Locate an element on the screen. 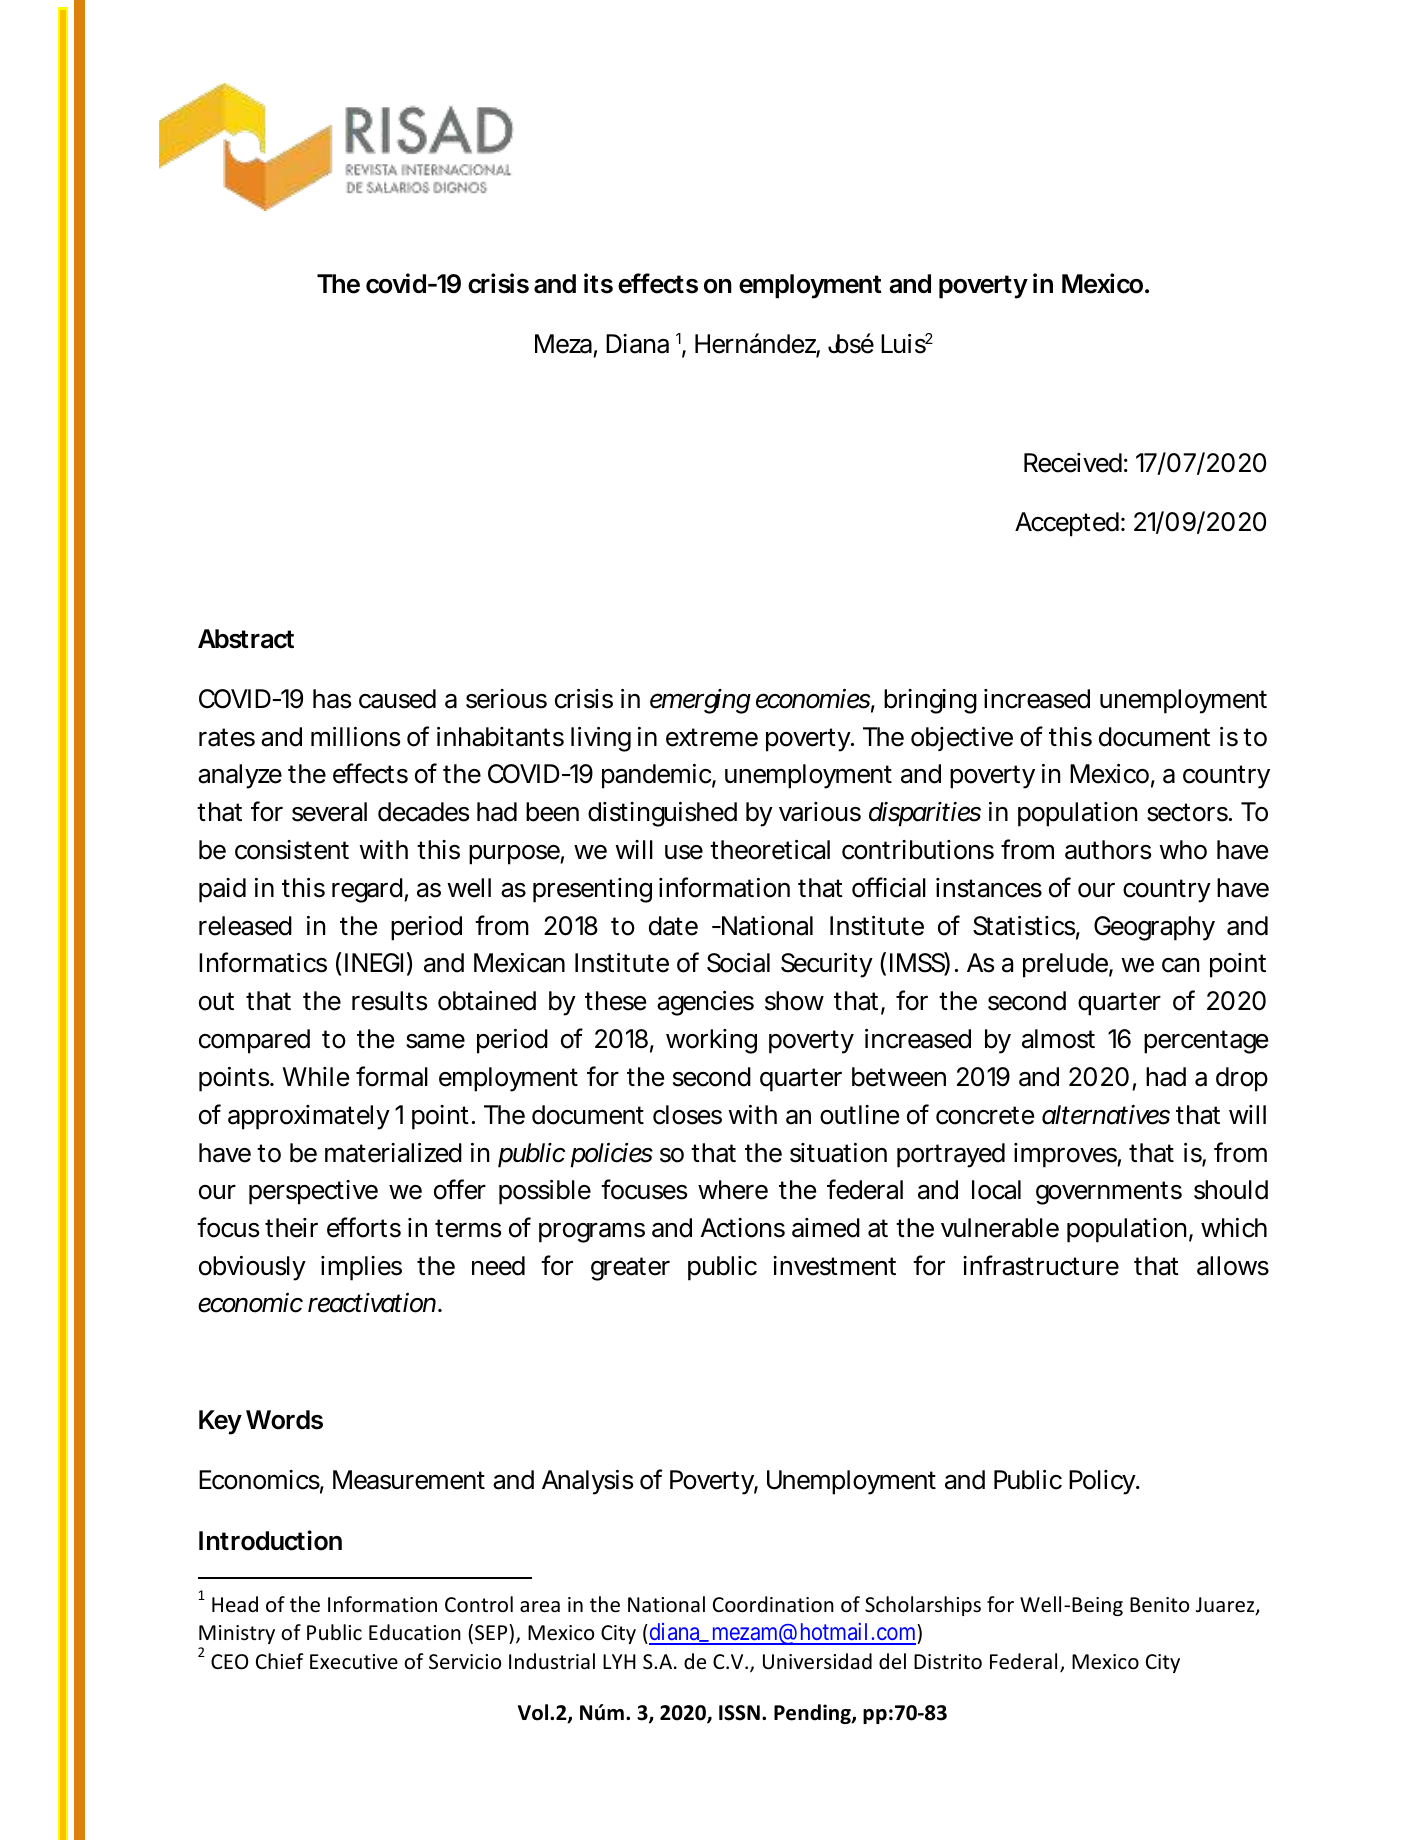 Image resolution: width=1422 pixels, height=1840 pixels. caused is located at coordinates (397, 699).
